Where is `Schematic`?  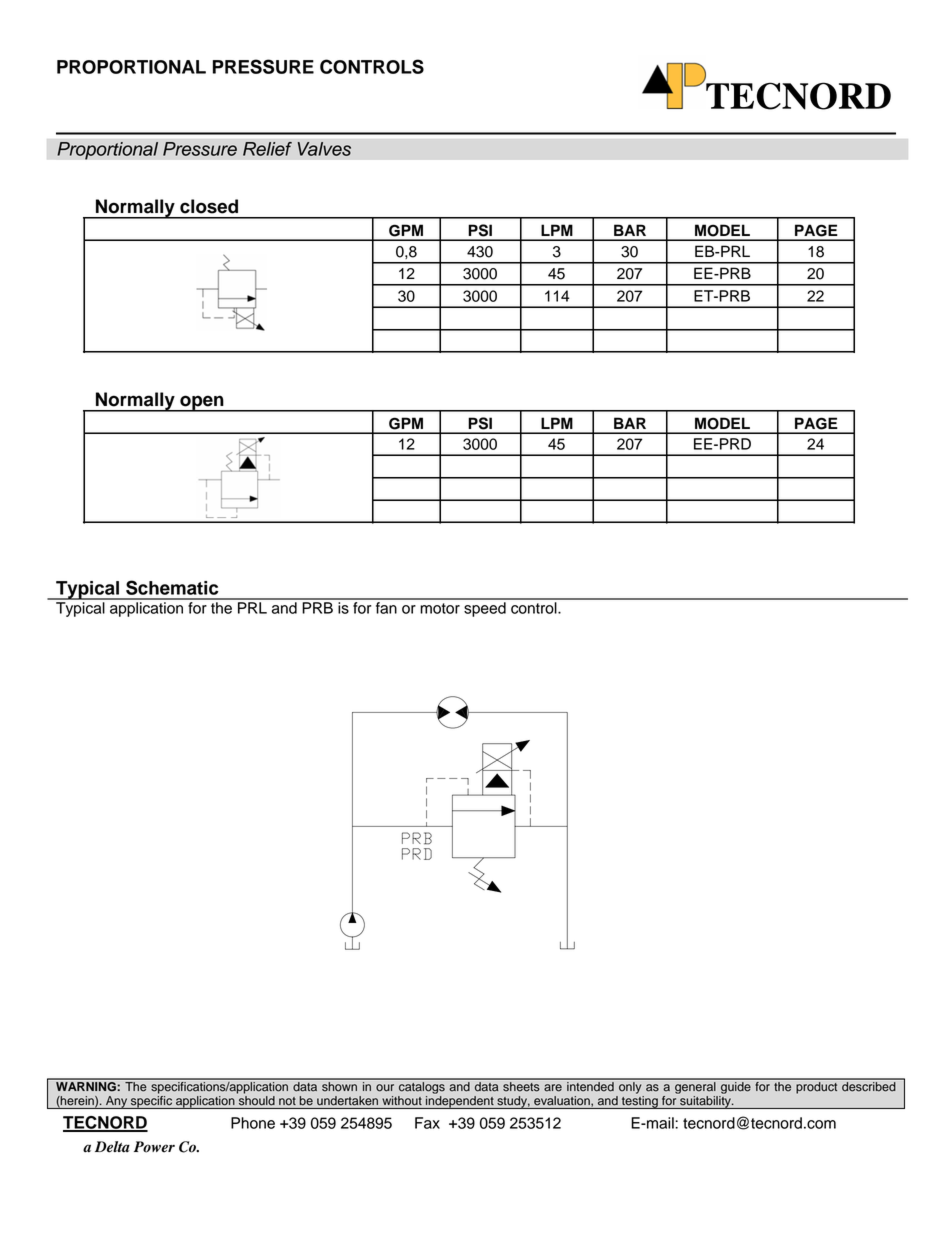 Schematic is located at coordinates (172, 587).
